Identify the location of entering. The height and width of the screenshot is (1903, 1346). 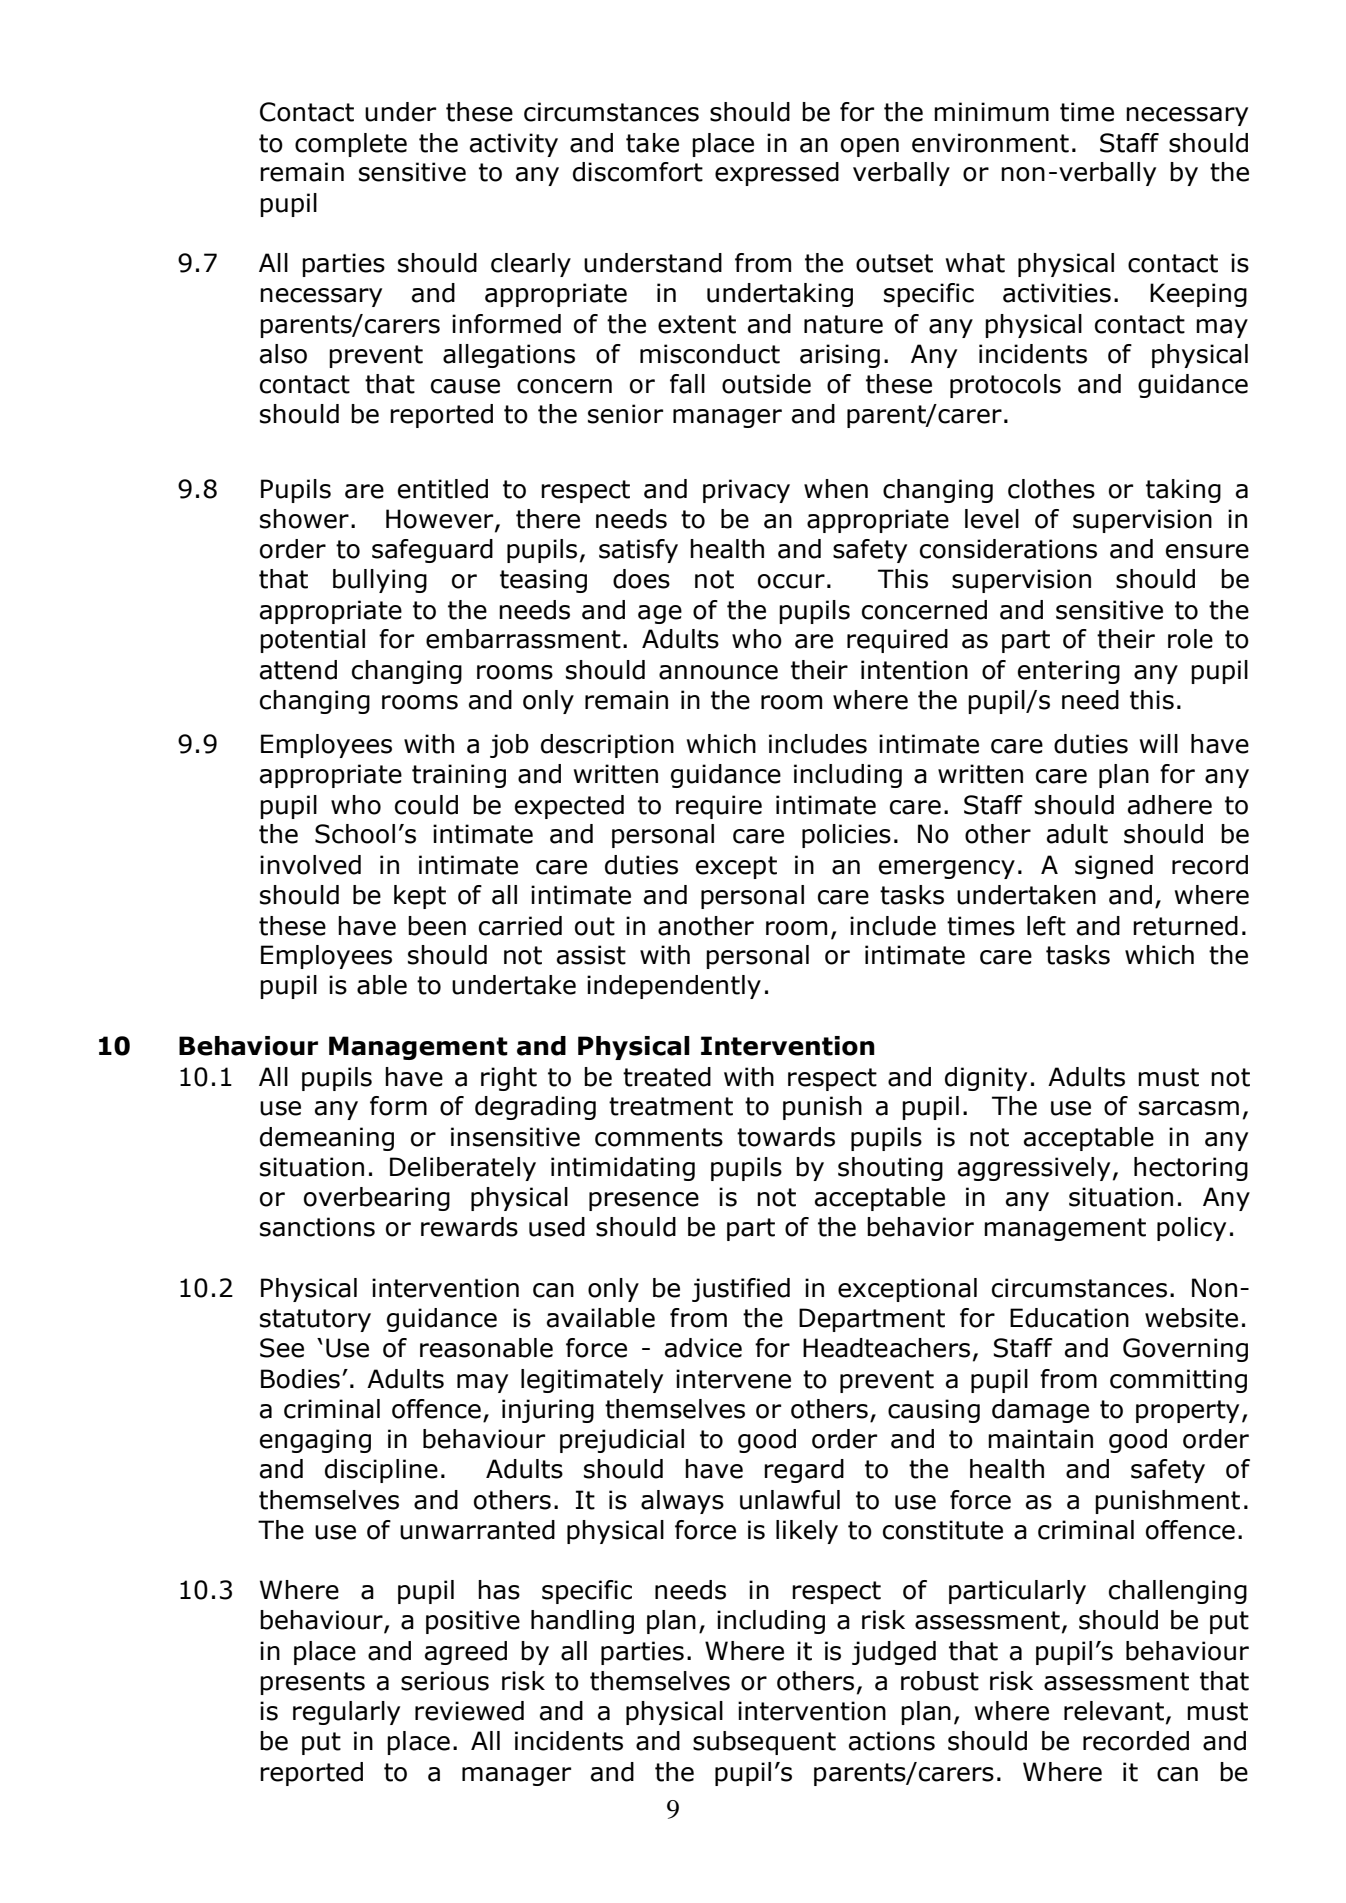
(1069, 672).
